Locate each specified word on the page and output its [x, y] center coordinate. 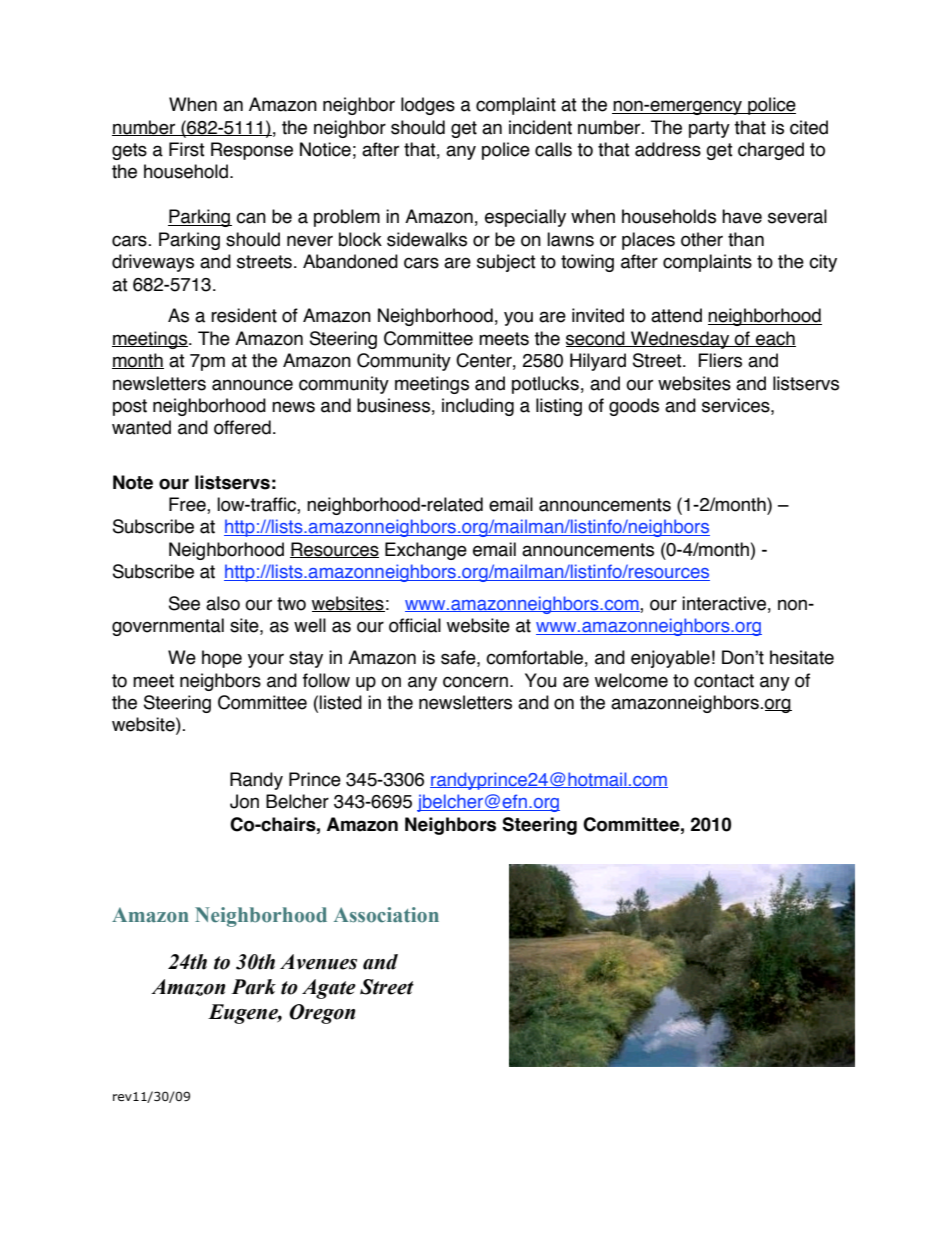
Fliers [720, 360]
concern [475, 682]
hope [222, 659]
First [187, 149]
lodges [428, 106]
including [478, 407]
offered [242, 427]
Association [386, 915]
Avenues [318, 962]
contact [724, 681]
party [709, 129]
